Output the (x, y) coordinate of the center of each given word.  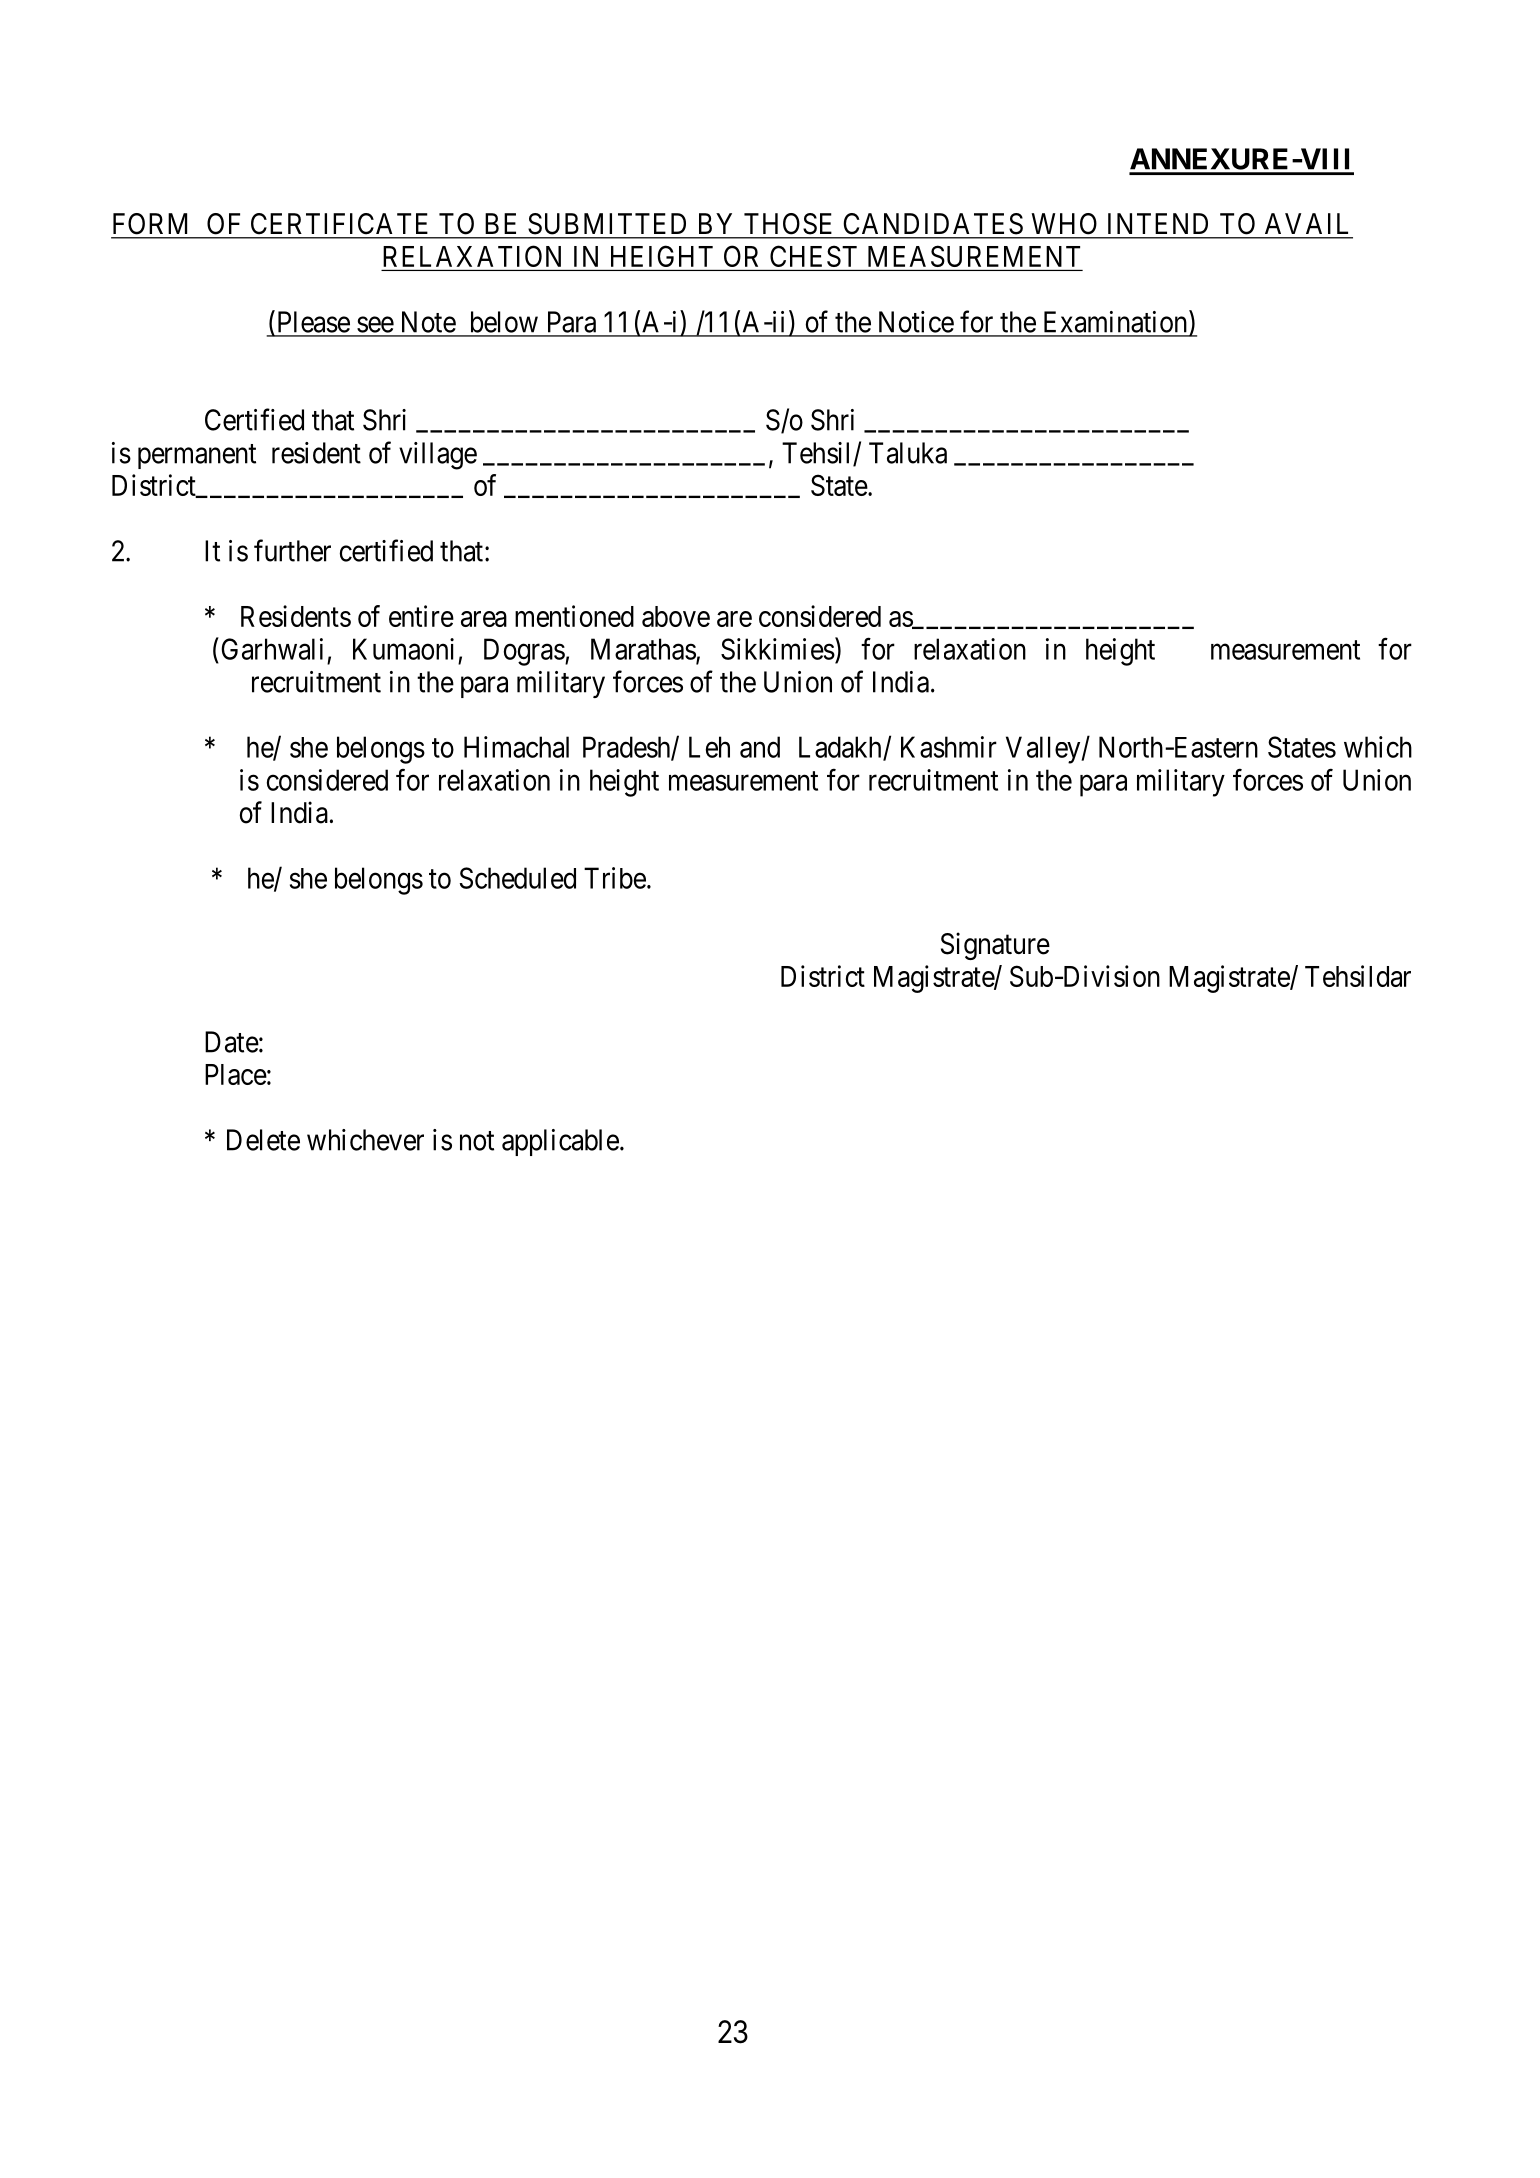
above (676, 616)
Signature (995, 946)
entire (421, 616)
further (292, 550)
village (438, 456)
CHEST (813, 256)
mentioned (574, 616)
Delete (263, 1140)
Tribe (615, 878)
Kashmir (949, 747)
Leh (709, 747)
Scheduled (518, 878)
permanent (197, 456)
